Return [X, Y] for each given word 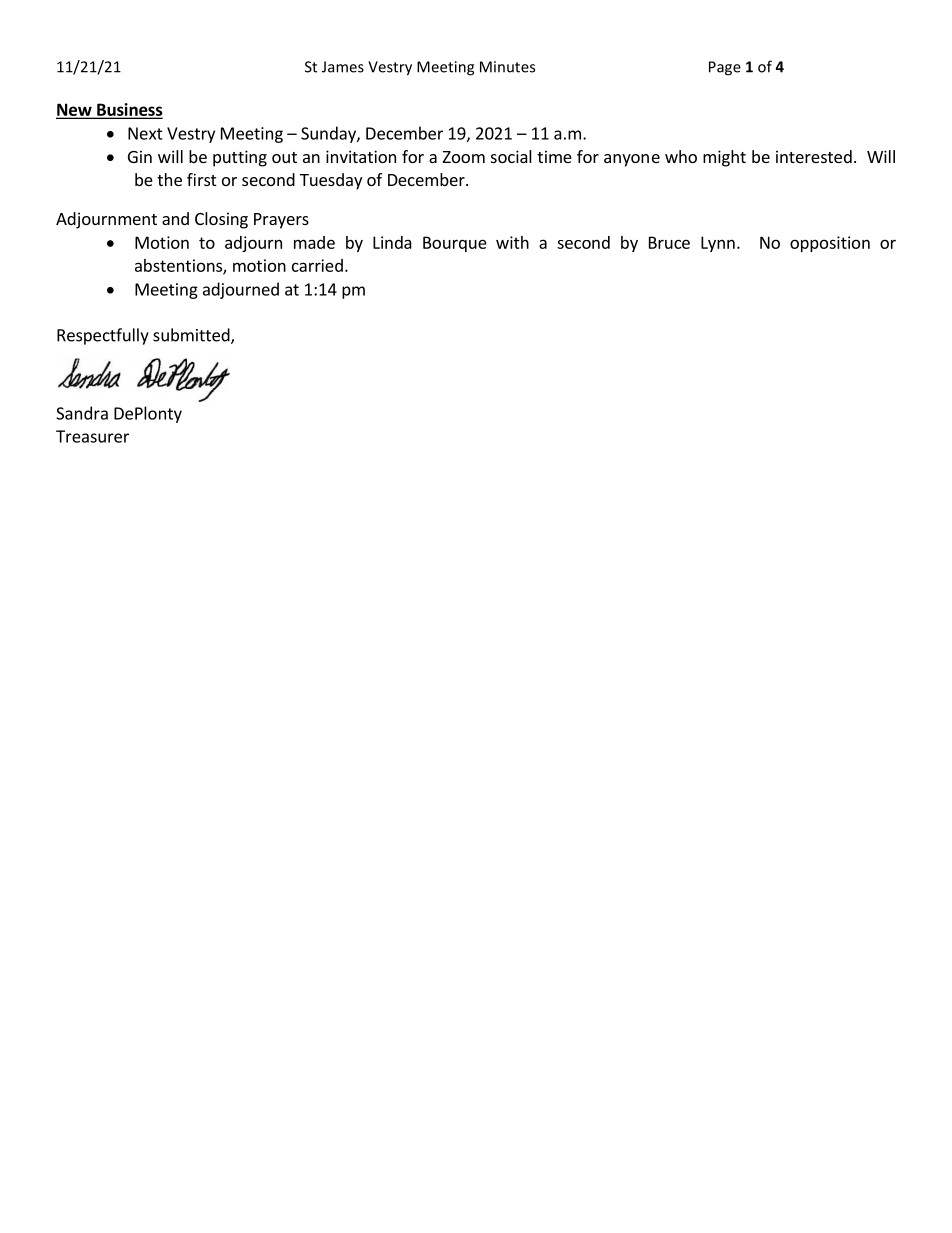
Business [129, 110]
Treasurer [92, 436]
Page [725, 68]
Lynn [718, 244]
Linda [392, 242]
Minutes [507, 67]
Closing [221, 220]
